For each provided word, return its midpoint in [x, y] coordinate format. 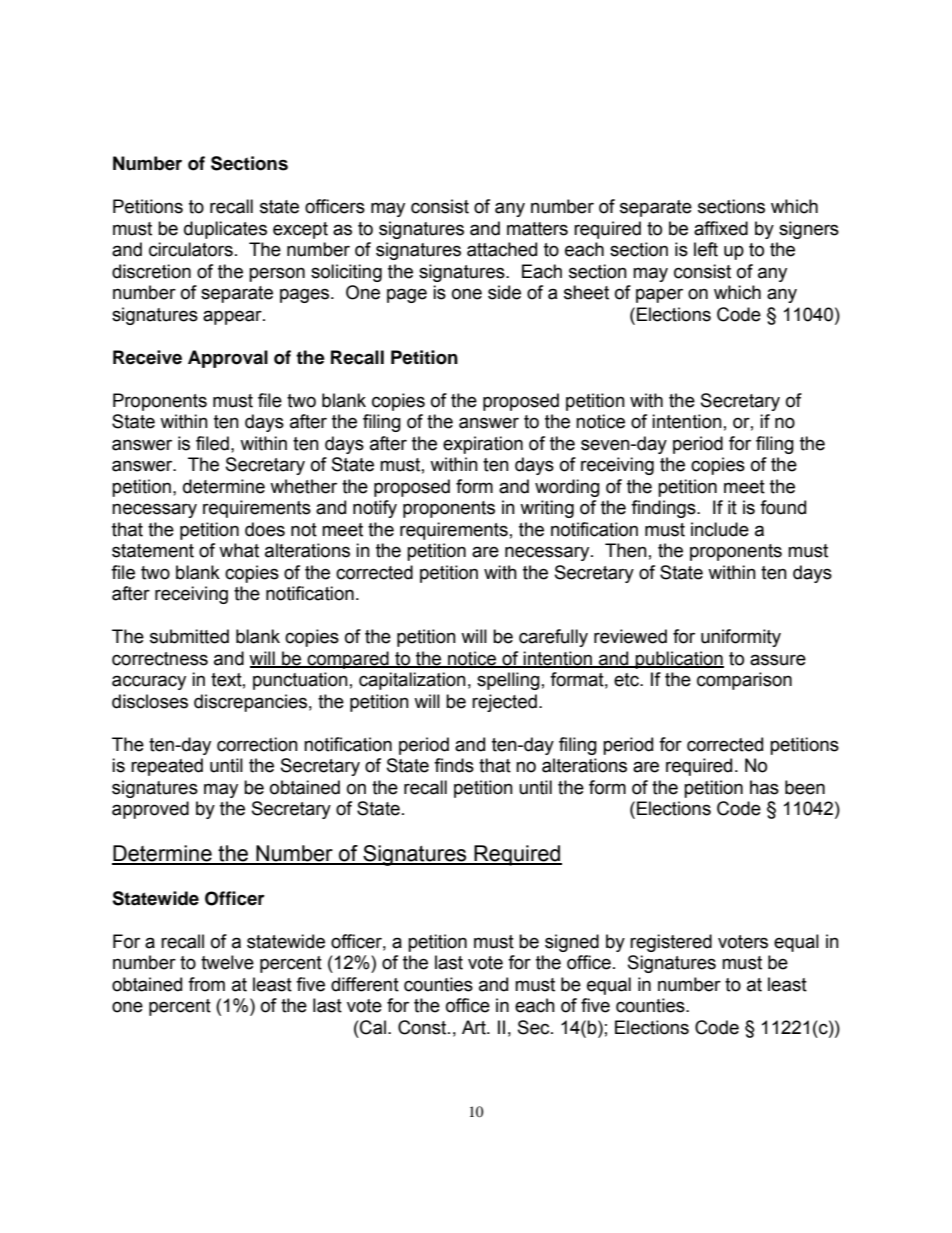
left [706, 249]
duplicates [225, 230]
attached [502, 249]
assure [778, 660]
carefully [553, 638]
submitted [189, 636]
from [206, 984]
